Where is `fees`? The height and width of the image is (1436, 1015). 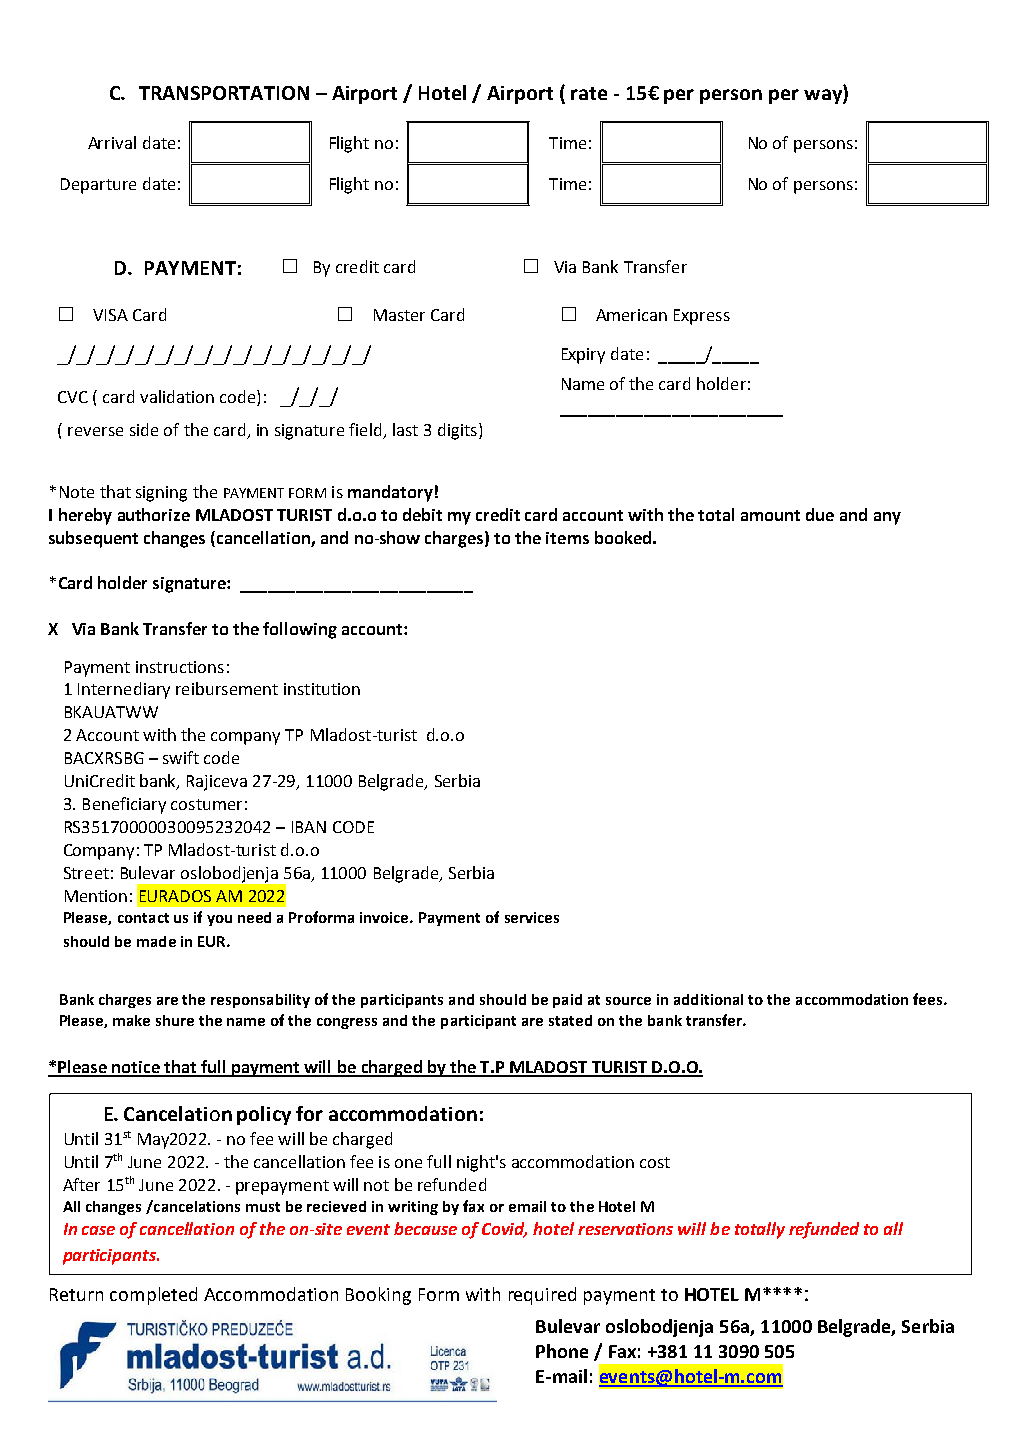 fees is located at coordinates (929, 999).
